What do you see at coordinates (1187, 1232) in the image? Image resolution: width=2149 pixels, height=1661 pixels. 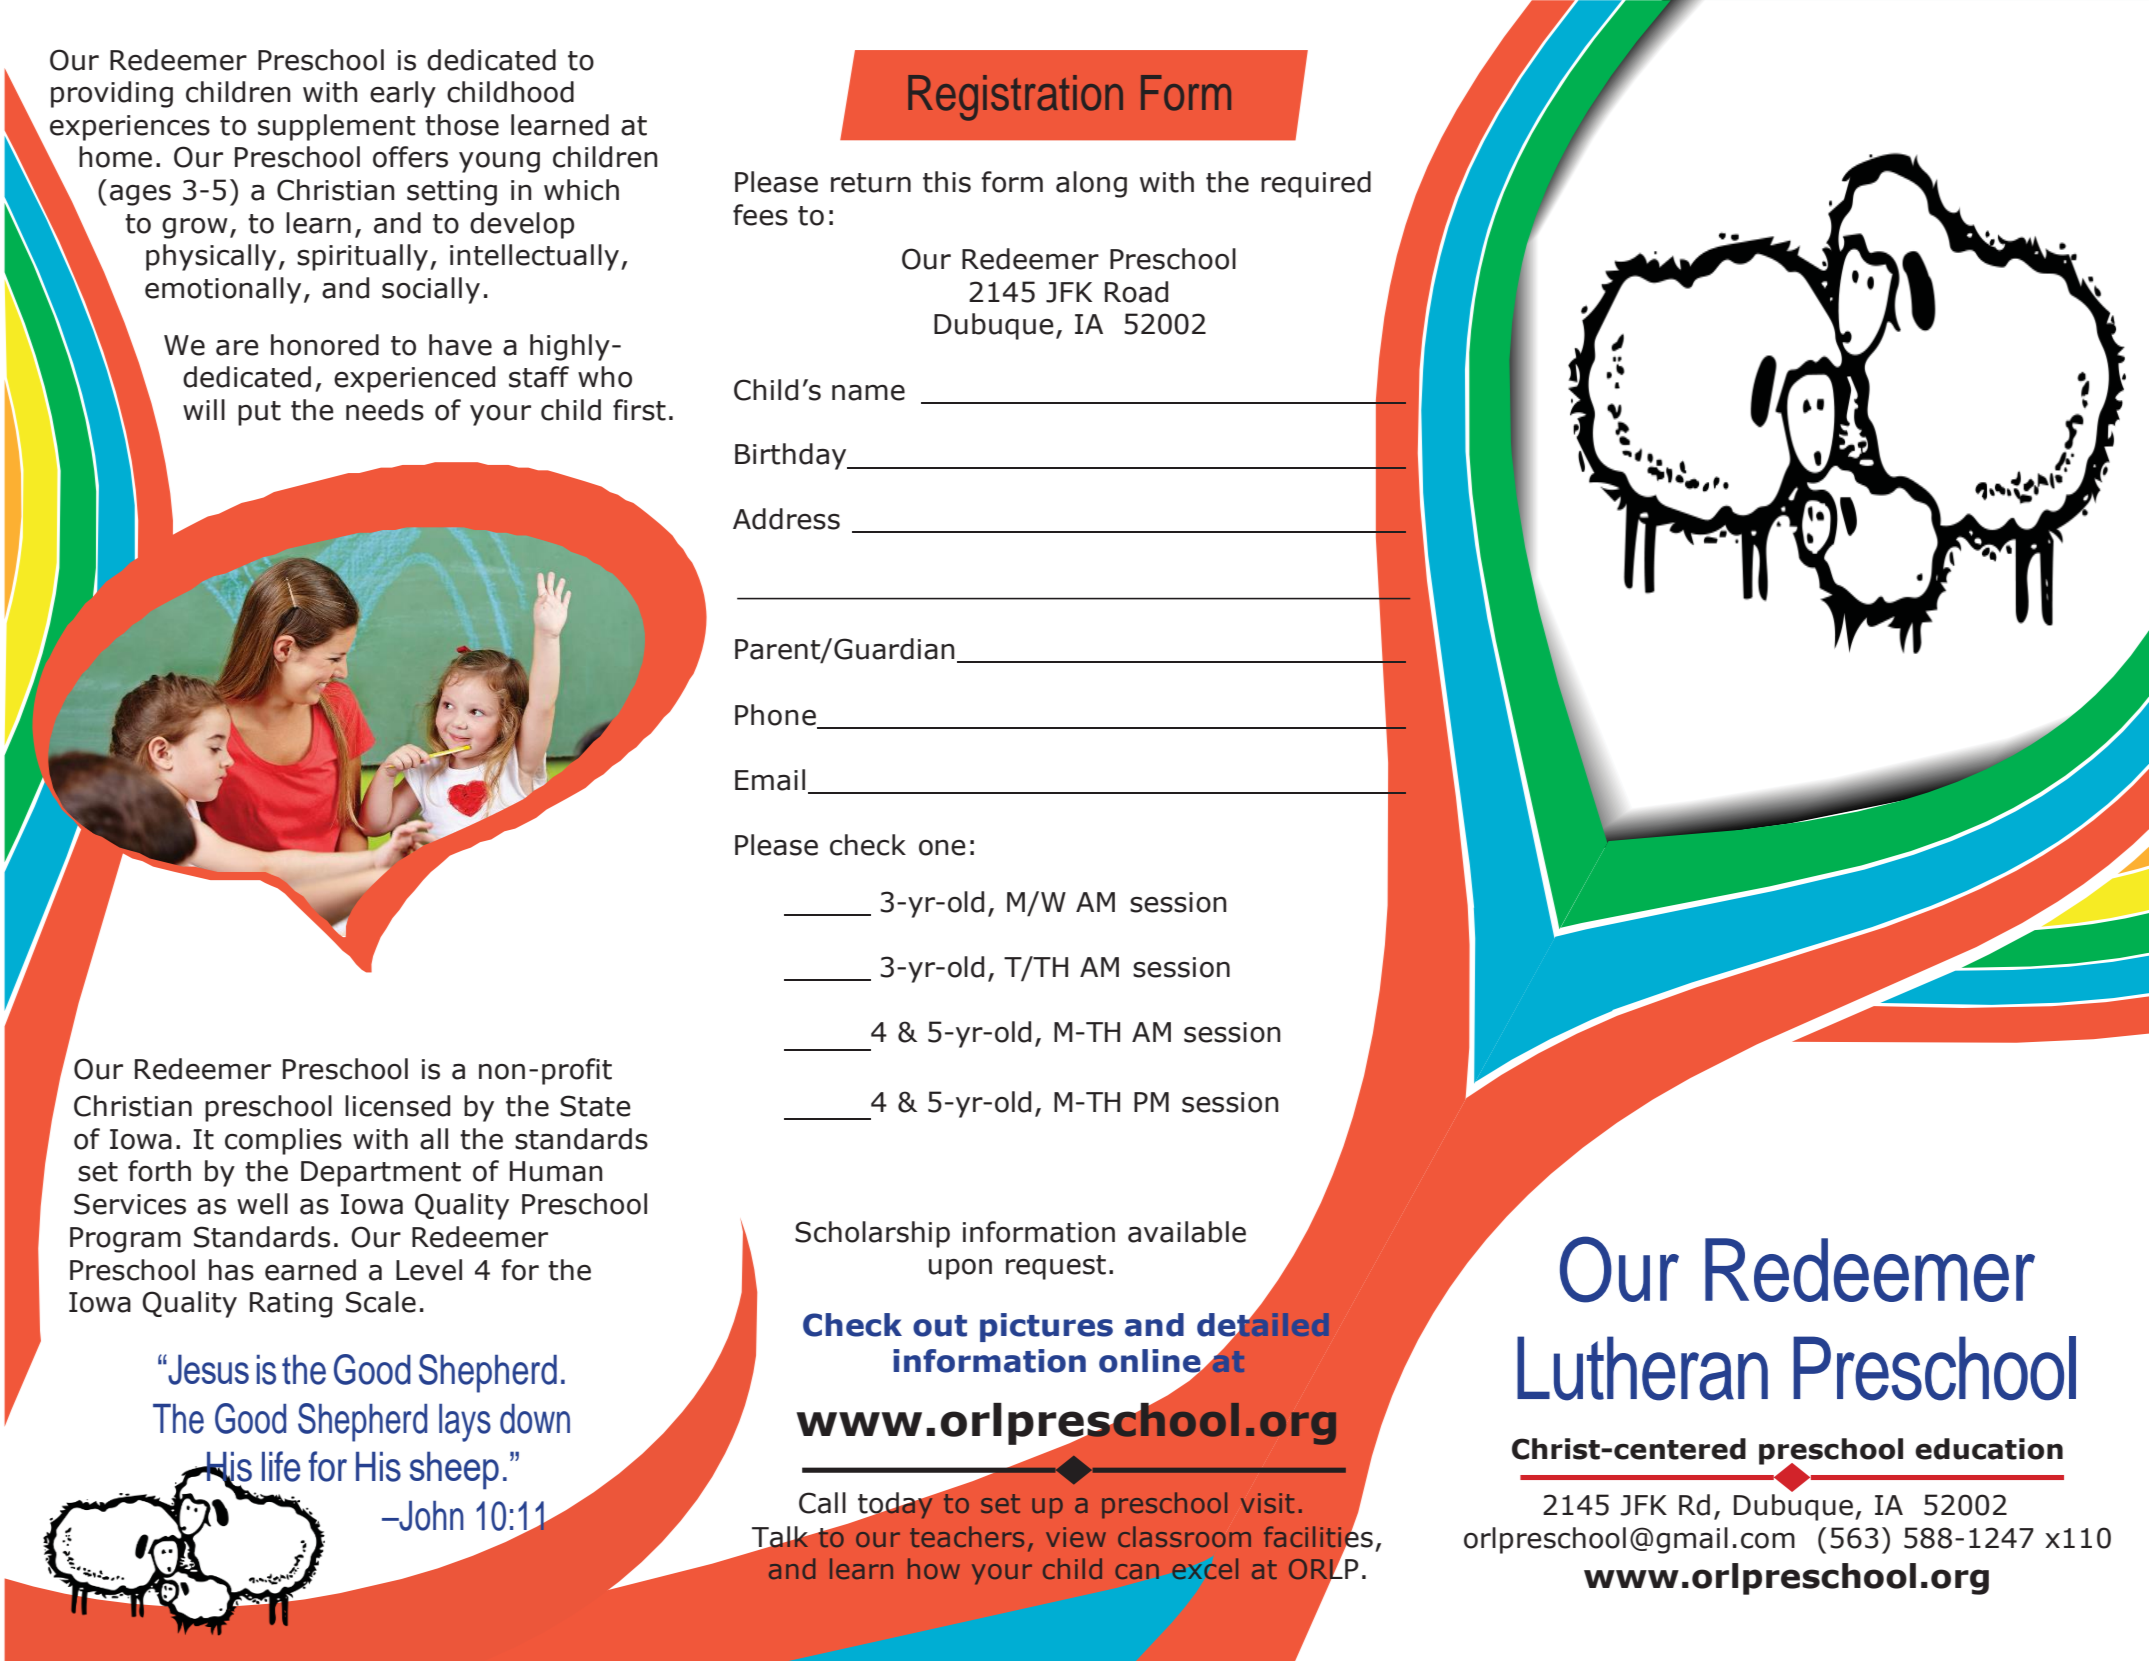 I see `available` at bounding box center [1187, 1232].
